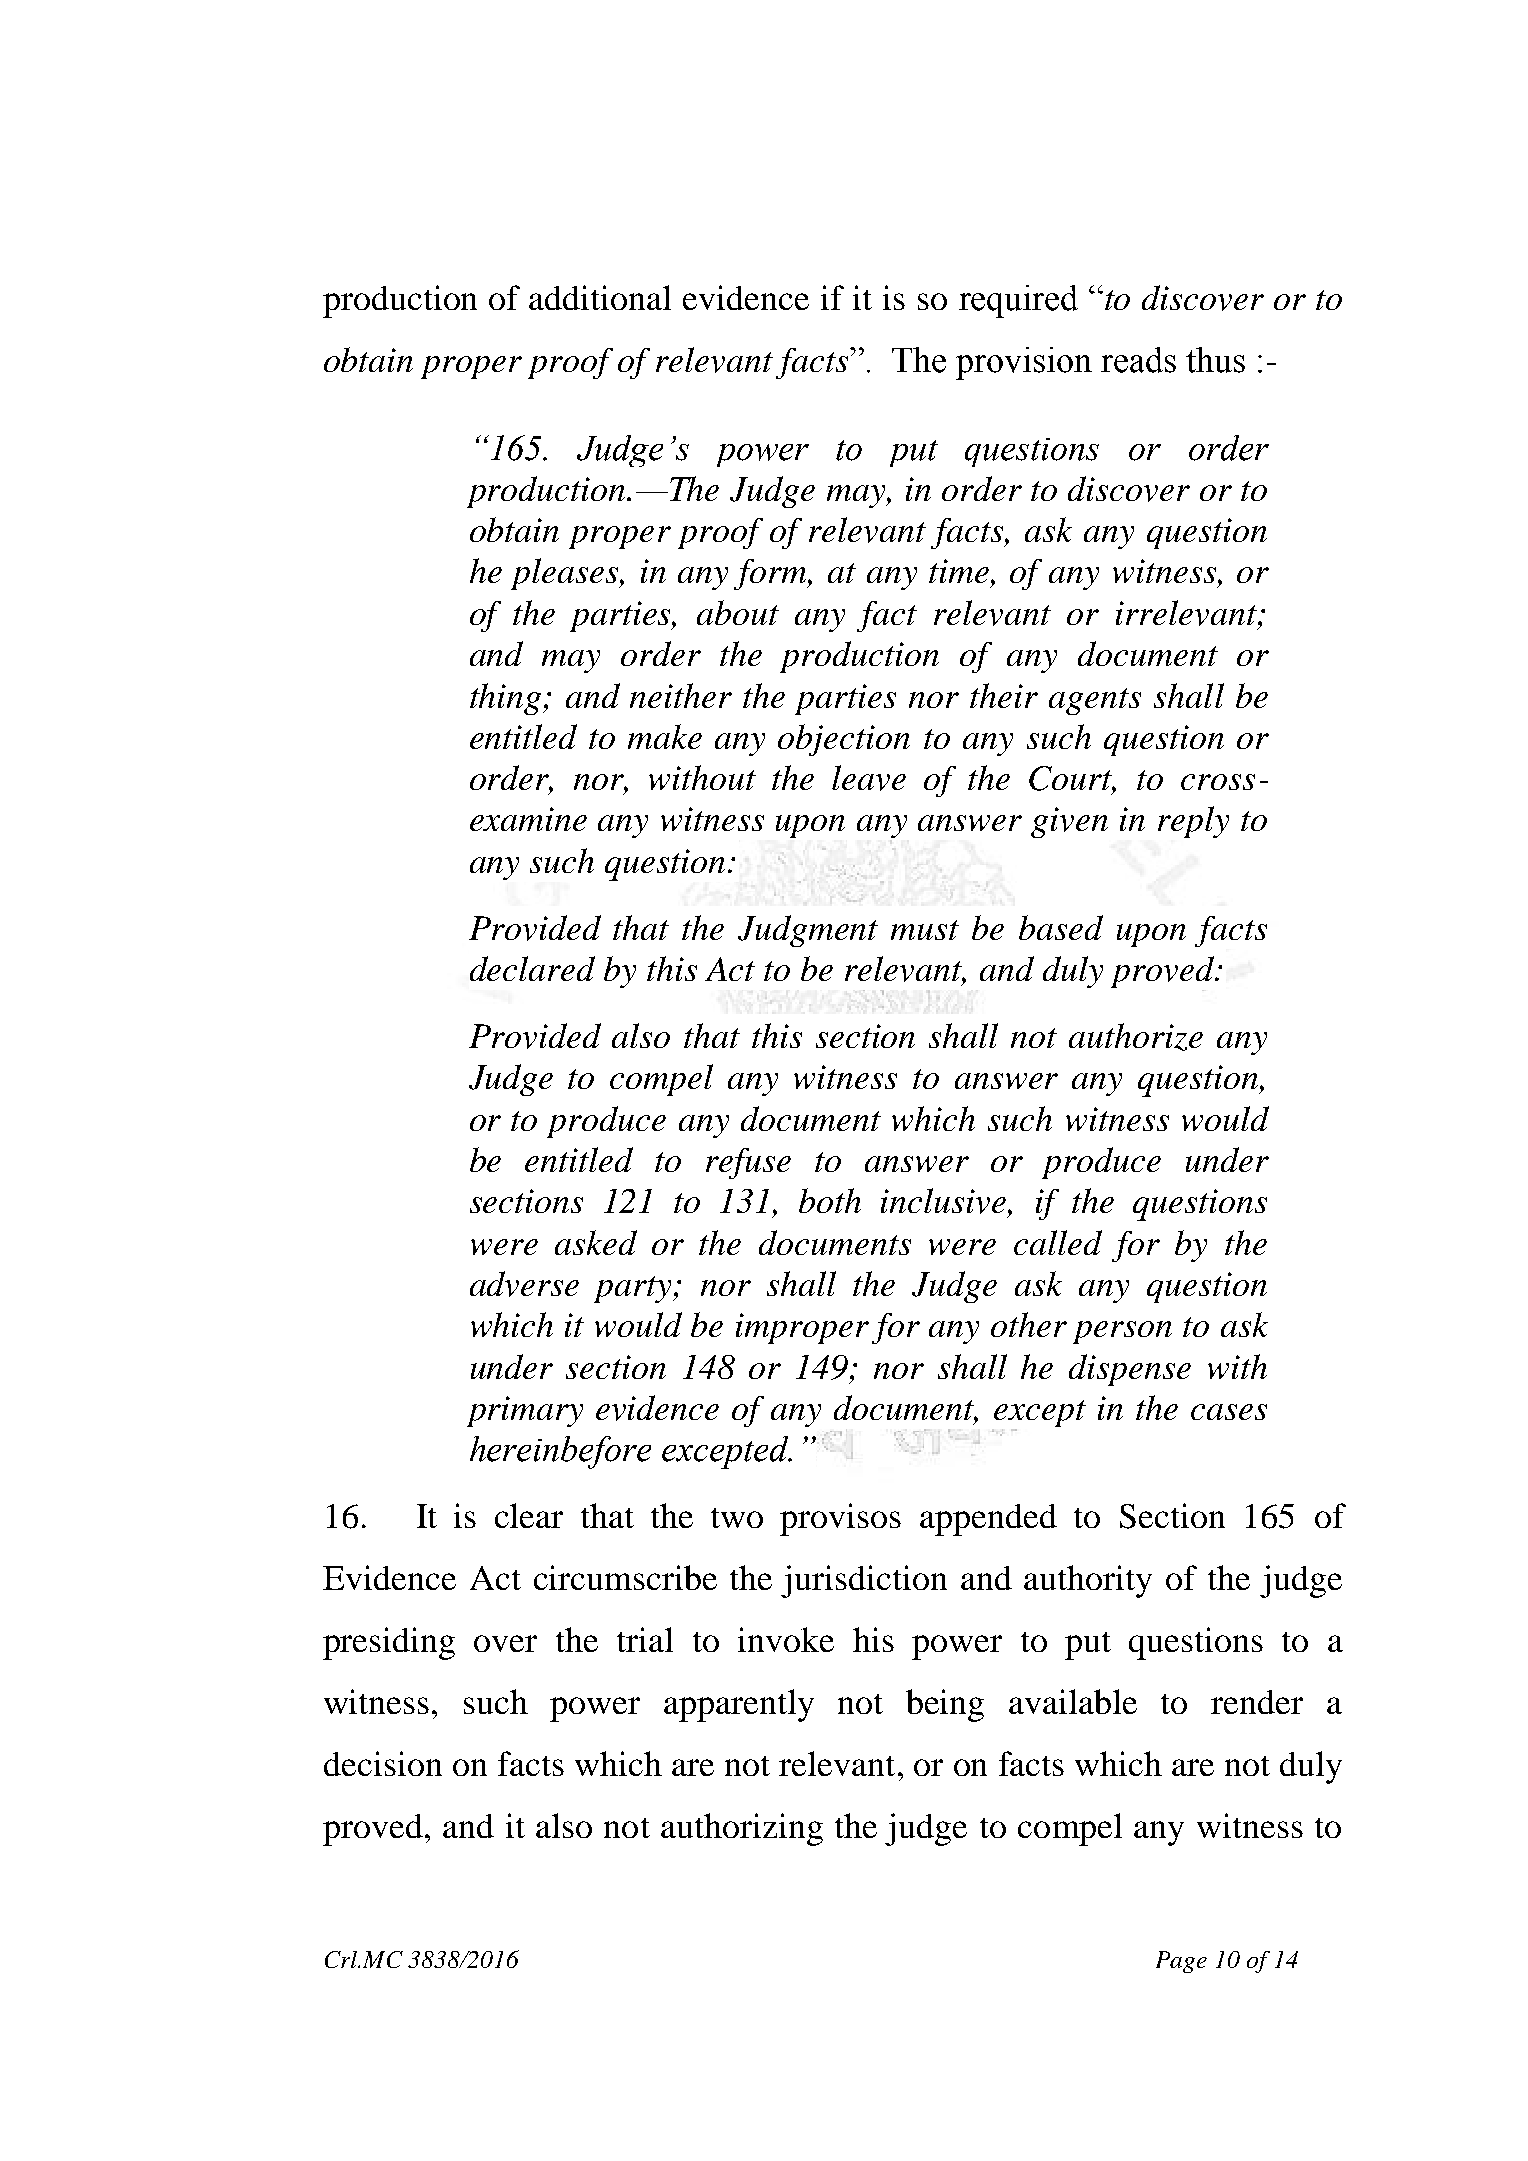 The height and width of the page is (2161, 1528). Describe the element at coordinates (600, 297) in the page. I see `additional` at that location.
